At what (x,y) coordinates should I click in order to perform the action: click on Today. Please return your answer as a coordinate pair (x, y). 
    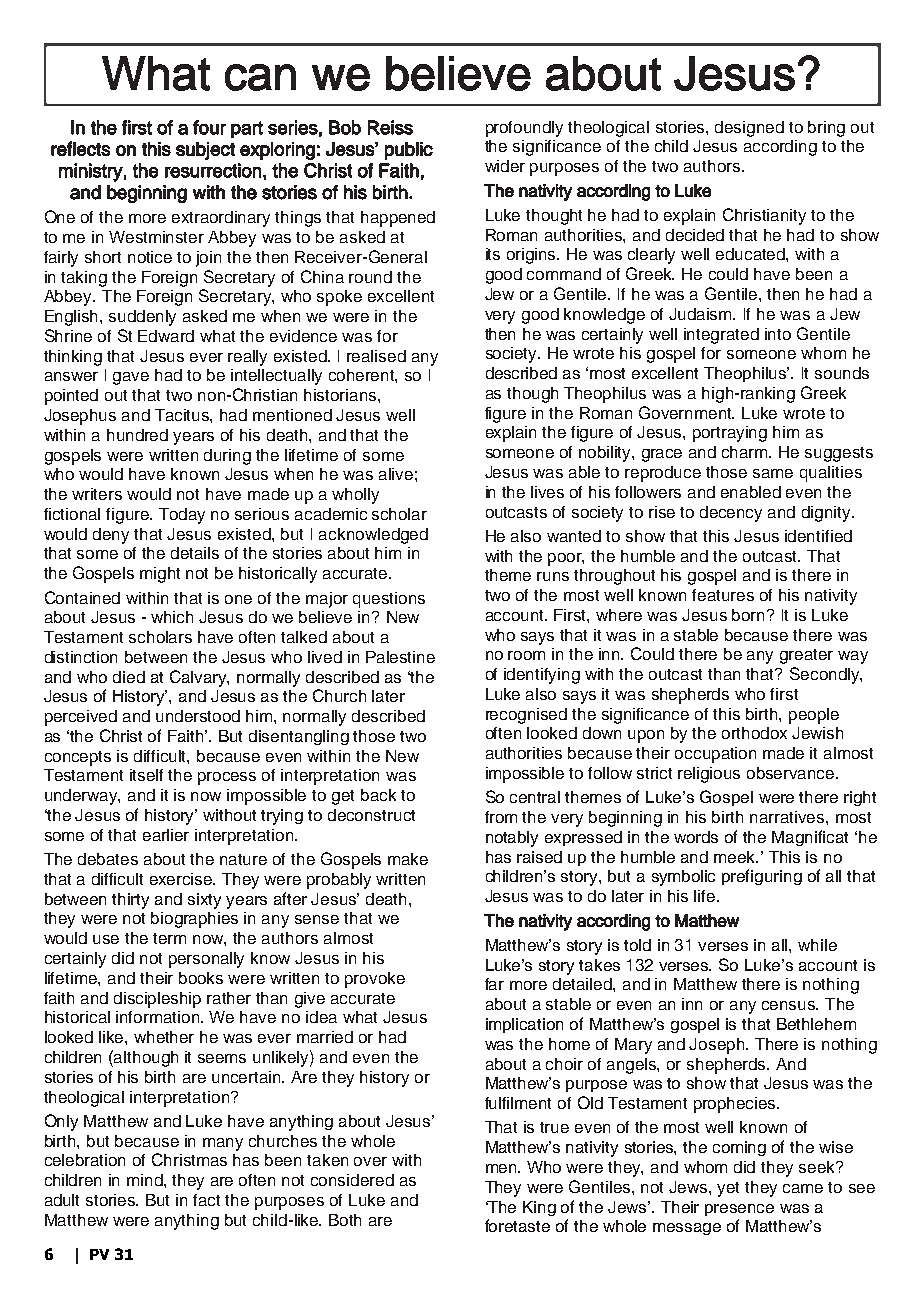
    Looking at the image, I should click on (182, 516).
